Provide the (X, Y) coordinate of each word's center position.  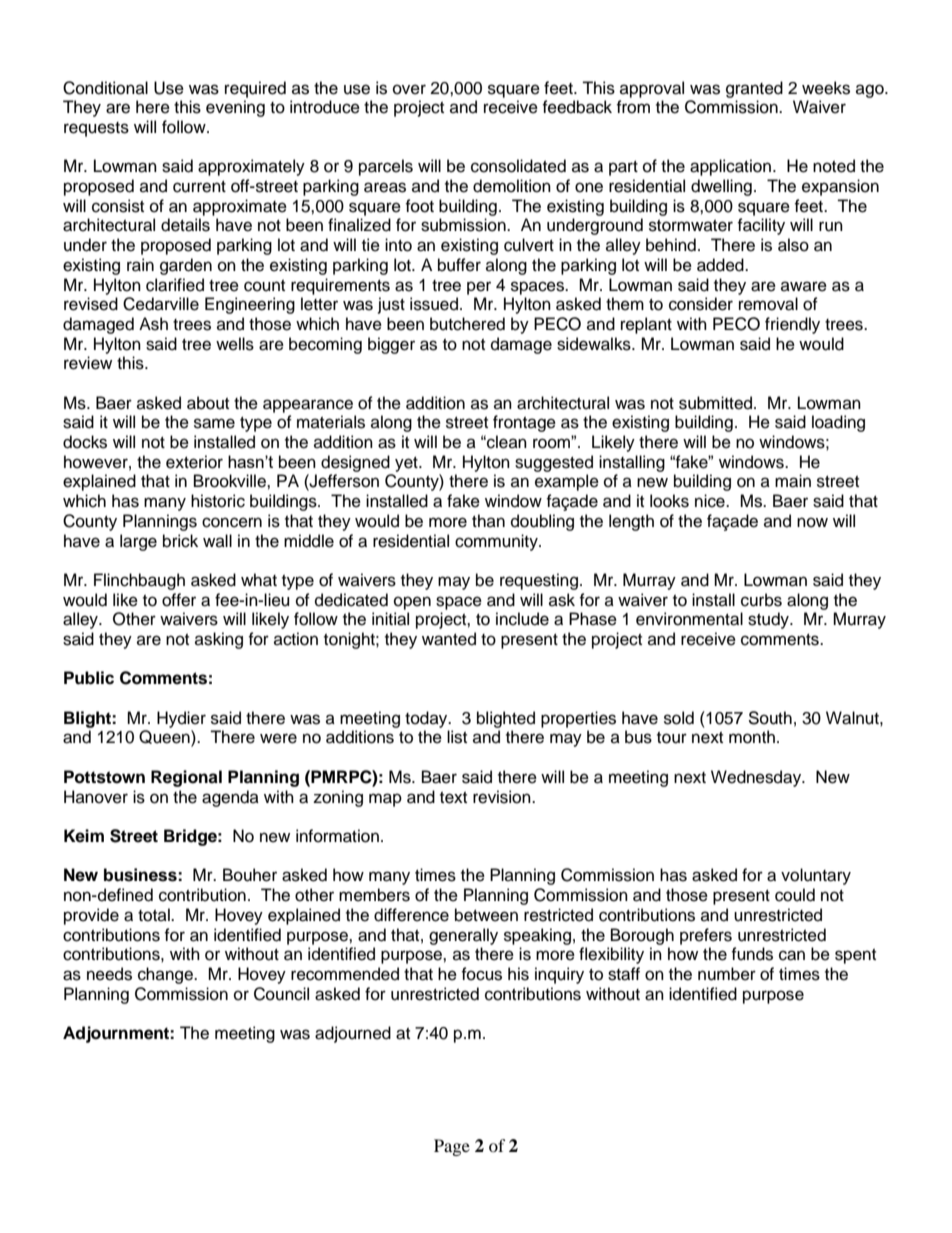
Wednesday (757, 778)
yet (407, 464)
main (793, 481)
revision (503, 797)
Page (452, 1147)
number (727, 974)
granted (754, 89)
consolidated (518, 166)
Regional (186, 778)
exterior (194, 462)
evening (235, 108)
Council (281, 994)
